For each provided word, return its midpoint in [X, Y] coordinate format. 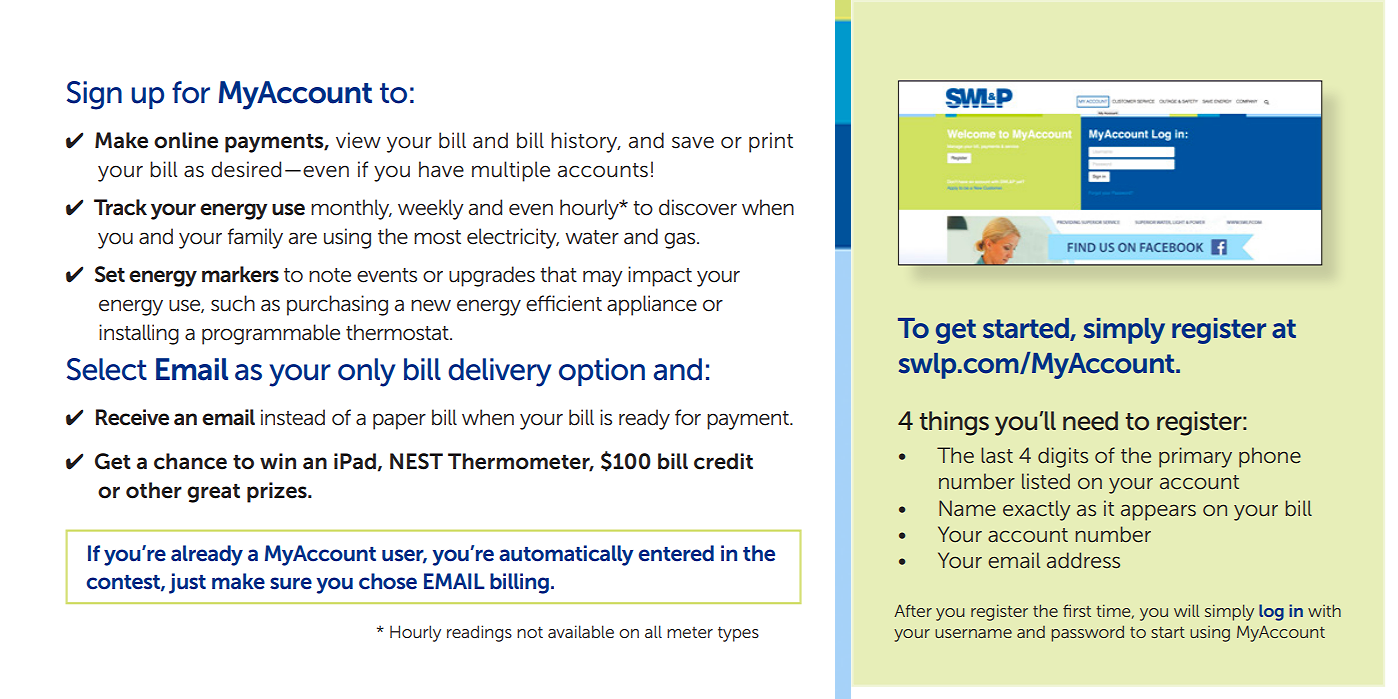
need [1090, 421]
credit [723, 461]
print [771, 142]
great [213, 493]
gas [681, 240]
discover [698, 207]
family [255, 238]
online [186, 140]
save [693, 142]
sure [291, 583]
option [602, 372]
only [366, 372]
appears [1158, 512]
